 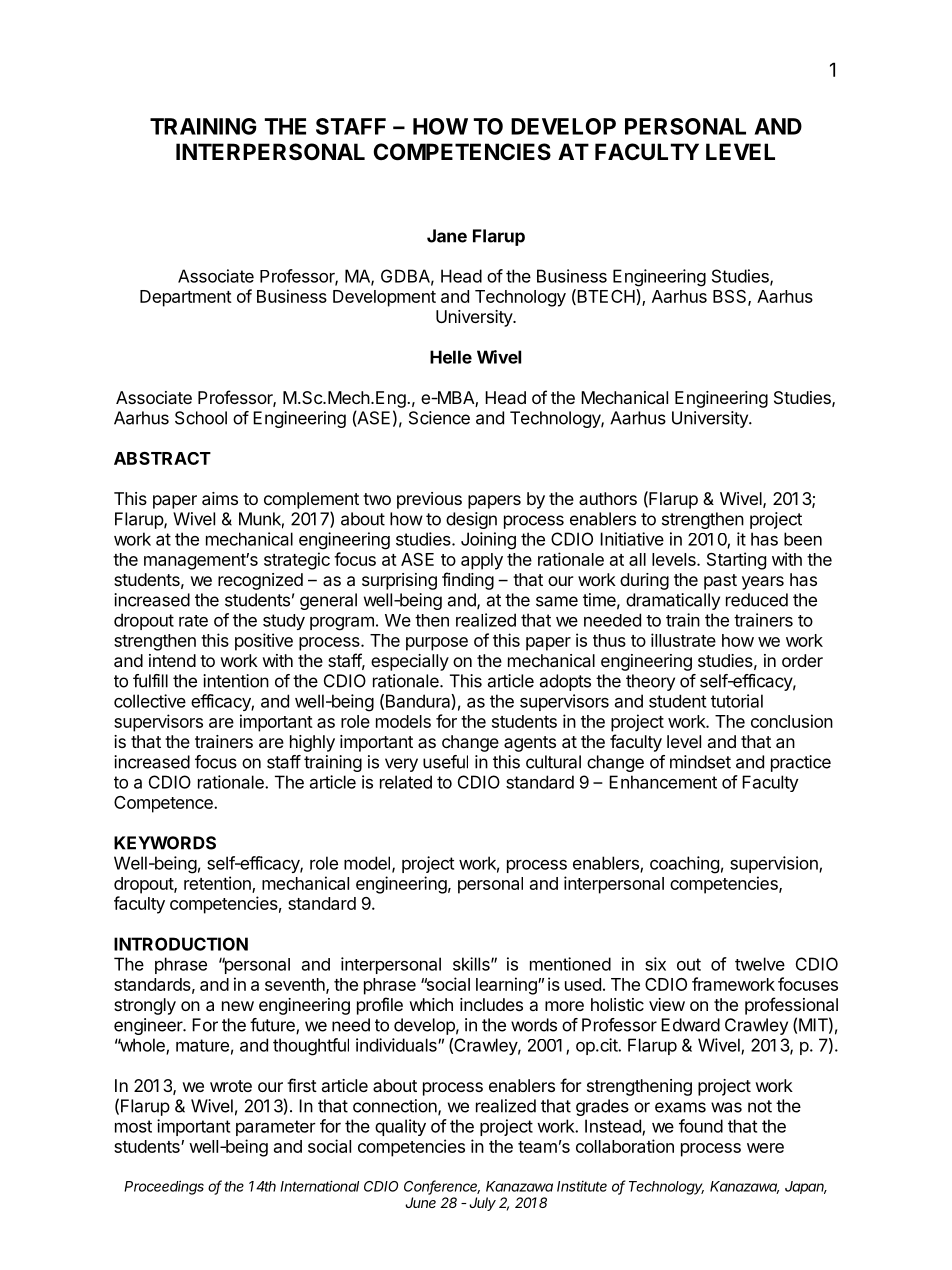 What do you see at coordinates (736, 561) in the document?
I see `Starting` at bounding box center [736, 561].
